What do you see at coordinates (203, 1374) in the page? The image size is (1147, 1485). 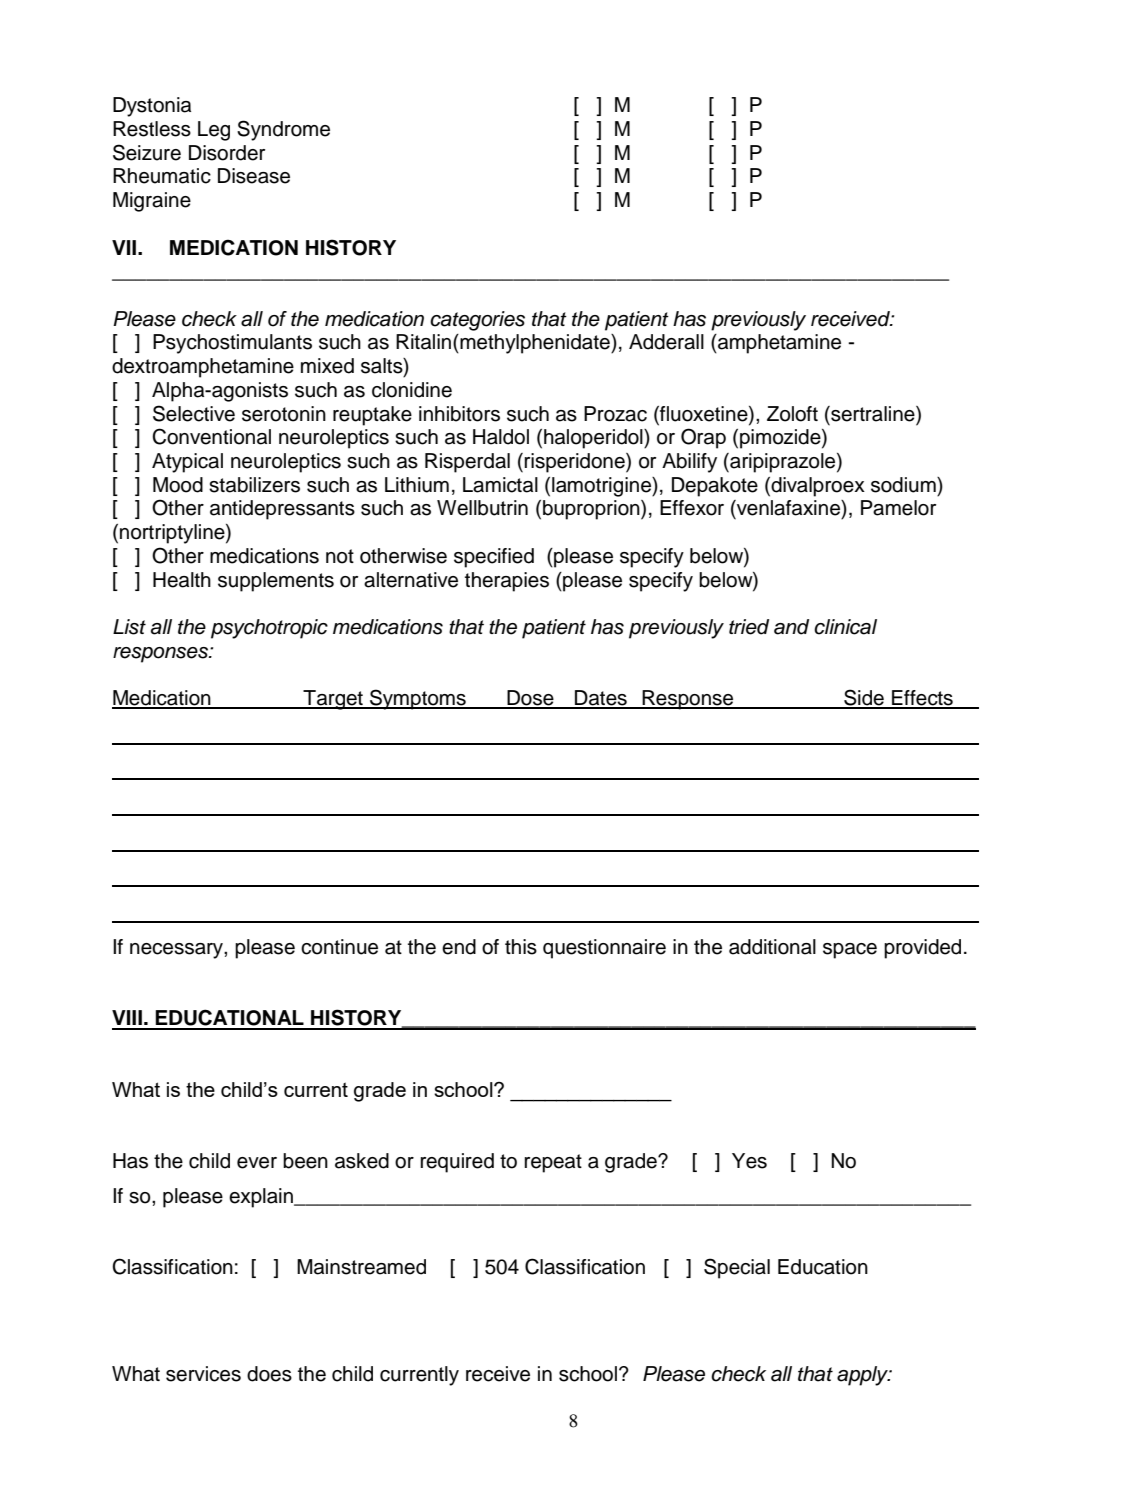 I see `services` at bounding box center [203, 1374].
